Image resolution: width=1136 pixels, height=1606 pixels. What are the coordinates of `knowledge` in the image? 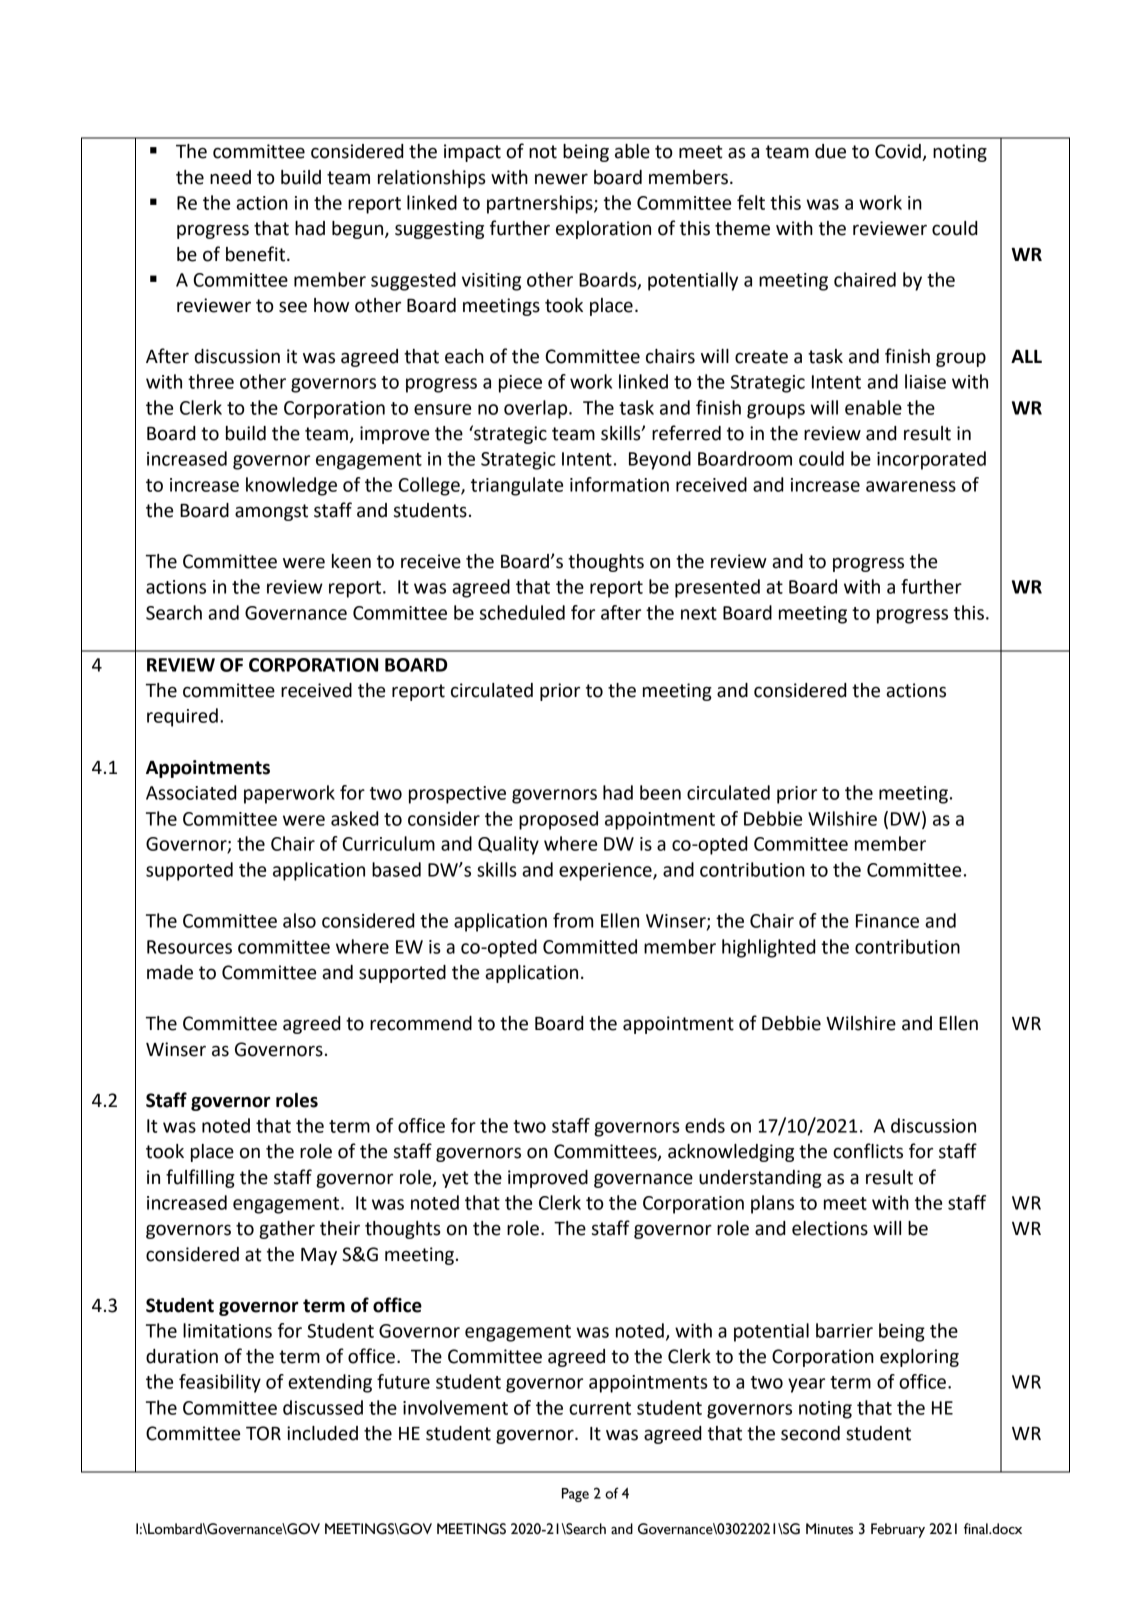 It's located at (291, 486).
